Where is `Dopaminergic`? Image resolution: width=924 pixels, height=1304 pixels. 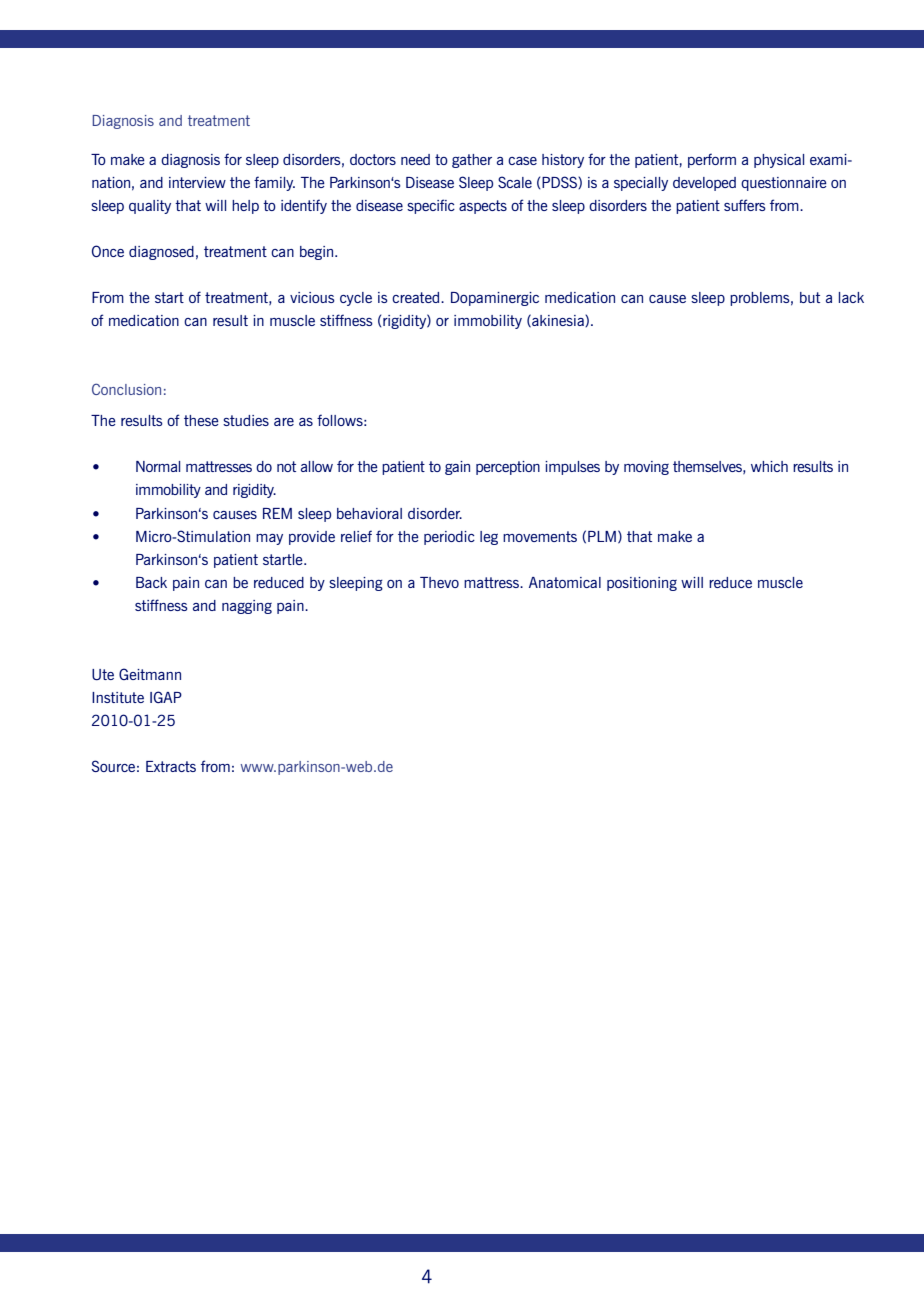 Dopaminergic is located at coordinates (495, 299).
